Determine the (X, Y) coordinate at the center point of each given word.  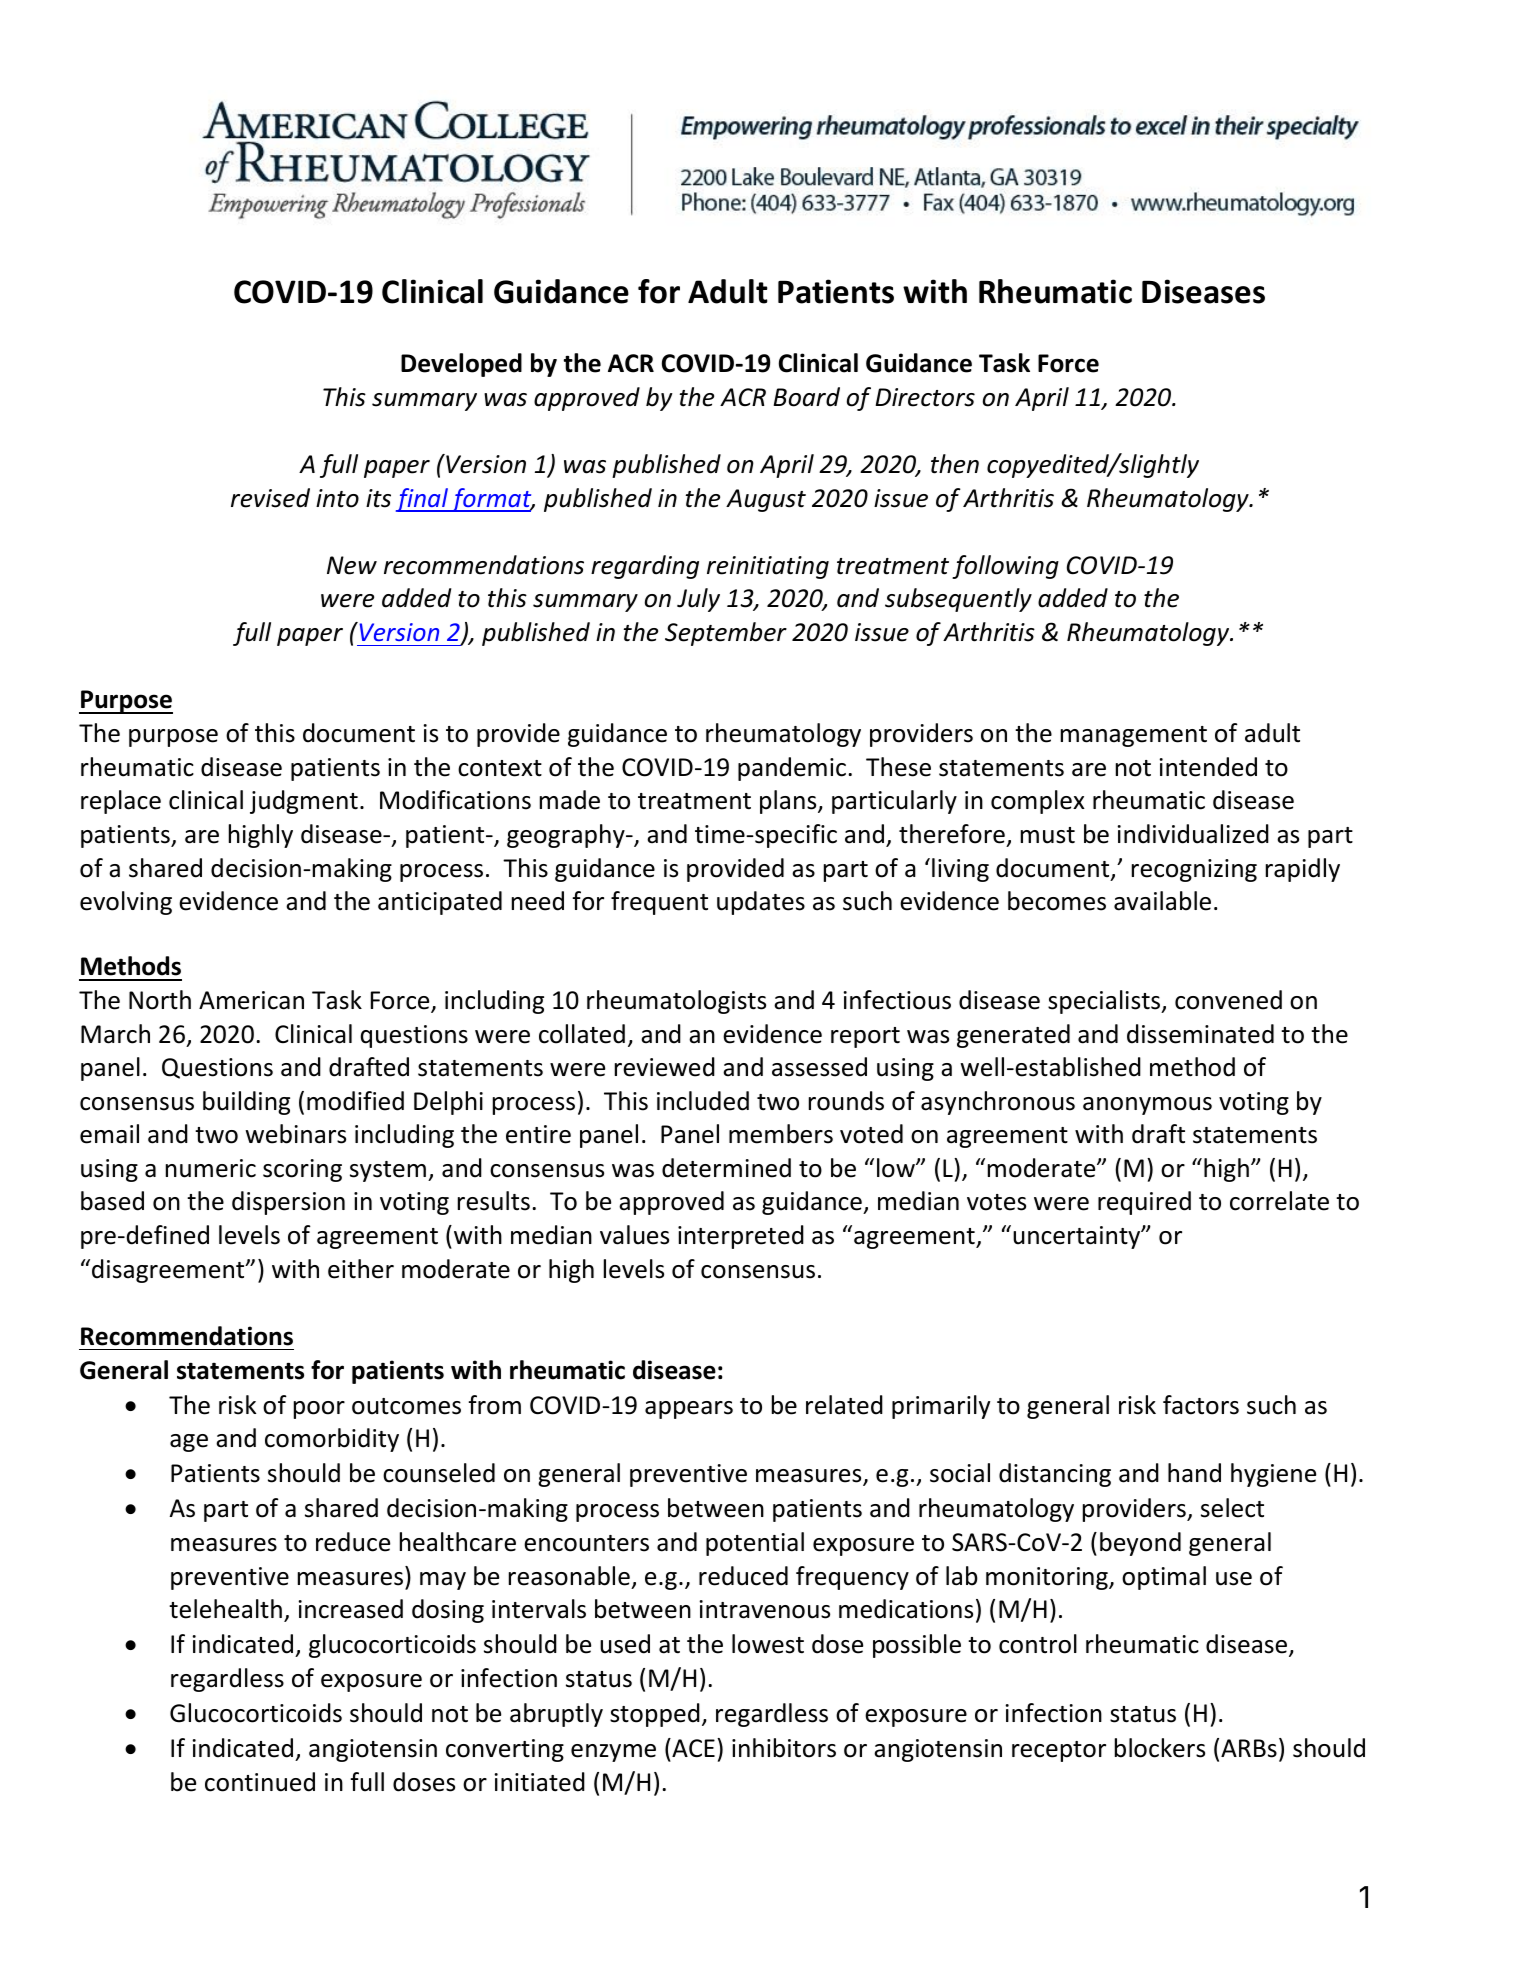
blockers (1160, 1748)
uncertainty (1078, 1237)
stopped (655, 1715)
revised (270, 498)
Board (806, 397)
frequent (659, 903)
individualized (1193, 834)
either (361, 1269)
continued (260, 1782)
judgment (304, 802)
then (955, 464)
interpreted (741, 1237)
